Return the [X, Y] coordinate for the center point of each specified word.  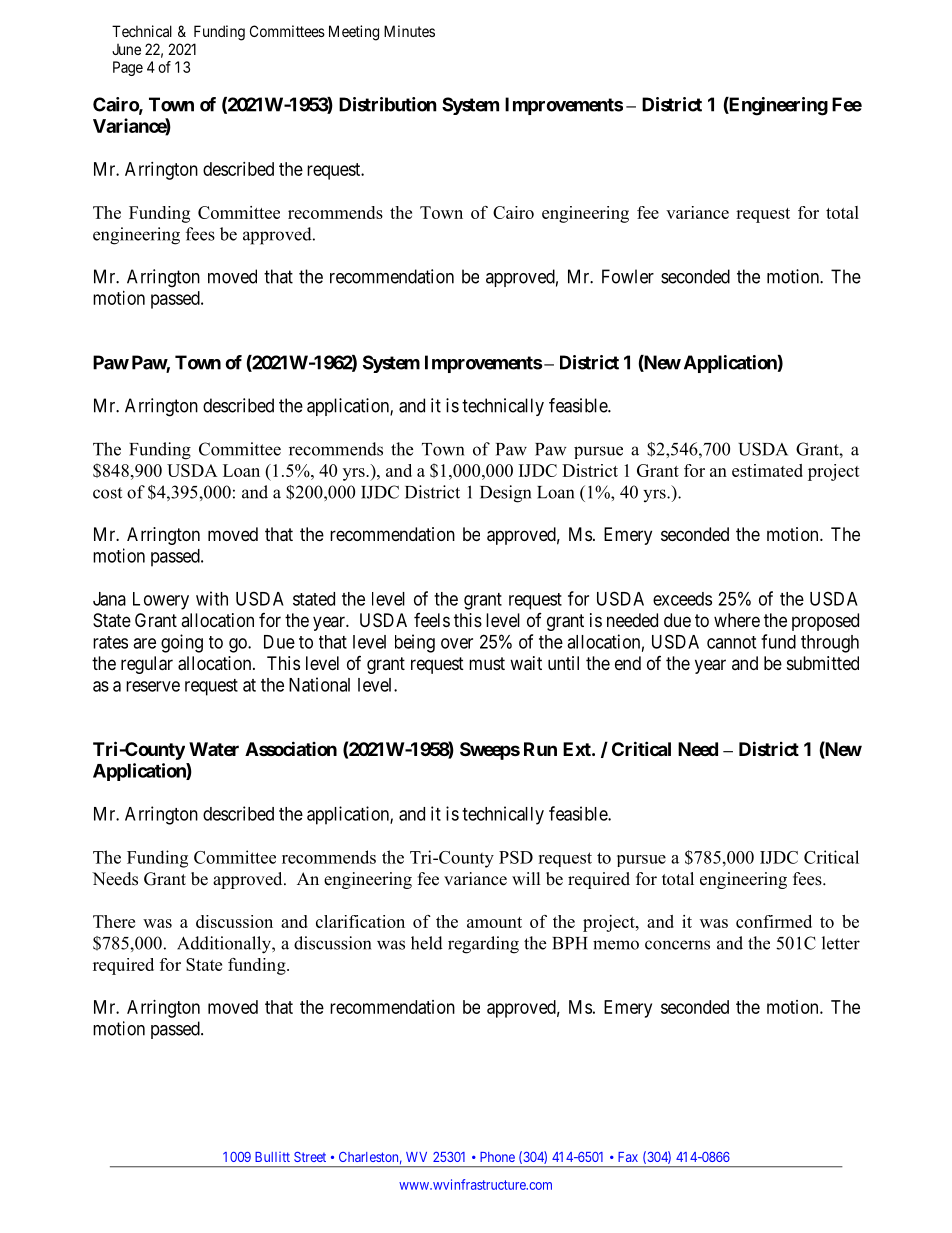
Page [128, 68]
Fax [628, 1157]
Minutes [409, 31]
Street [310, 1157]
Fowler [628, 276]
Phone [497, 1157]
